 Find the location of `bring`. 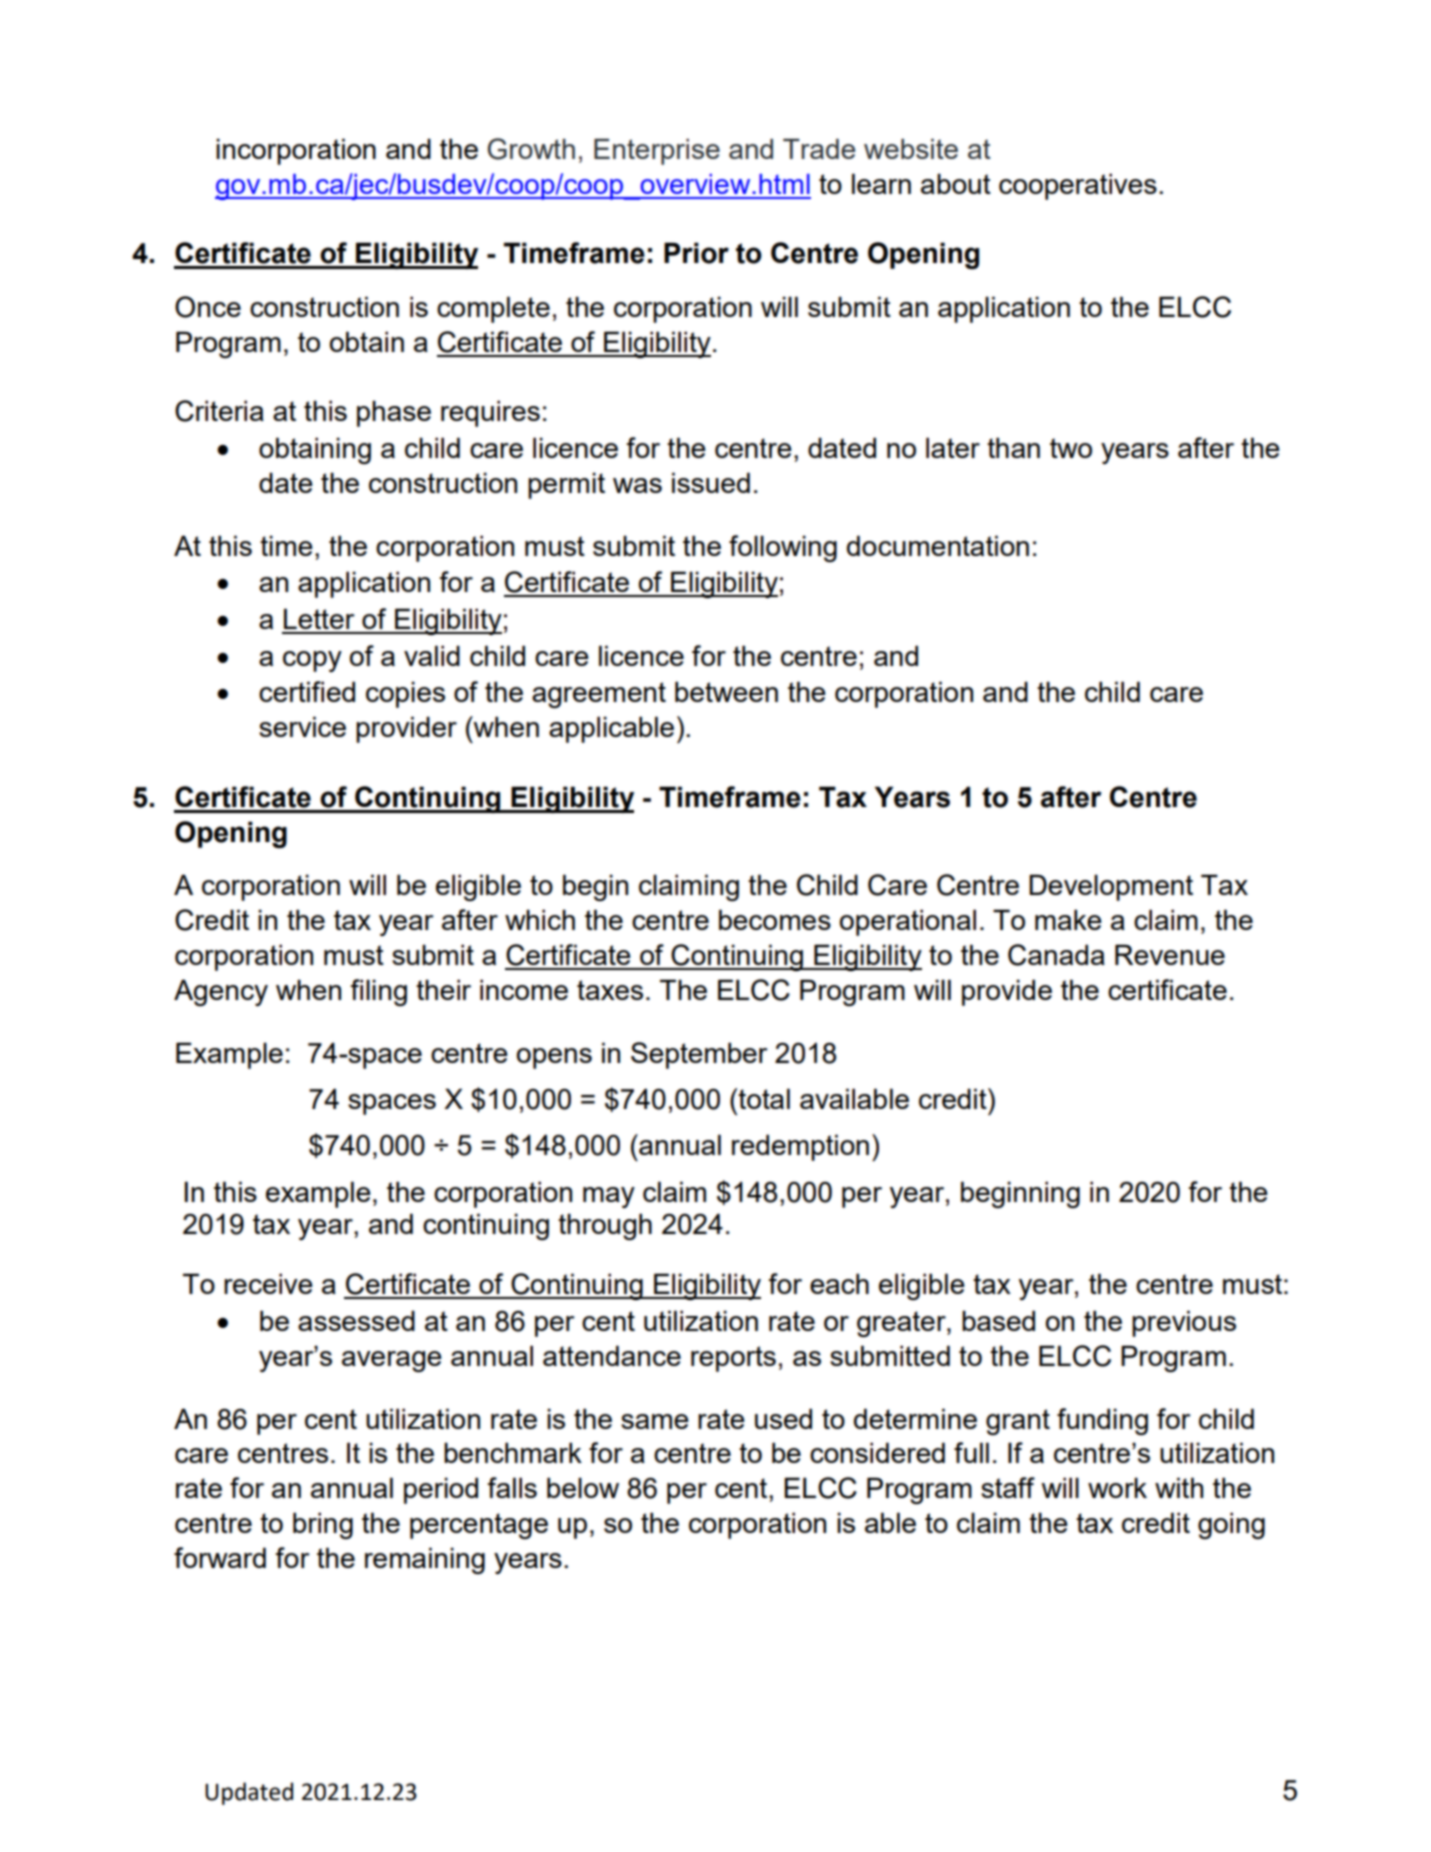

bring is located at coordinates (323, 1525).
